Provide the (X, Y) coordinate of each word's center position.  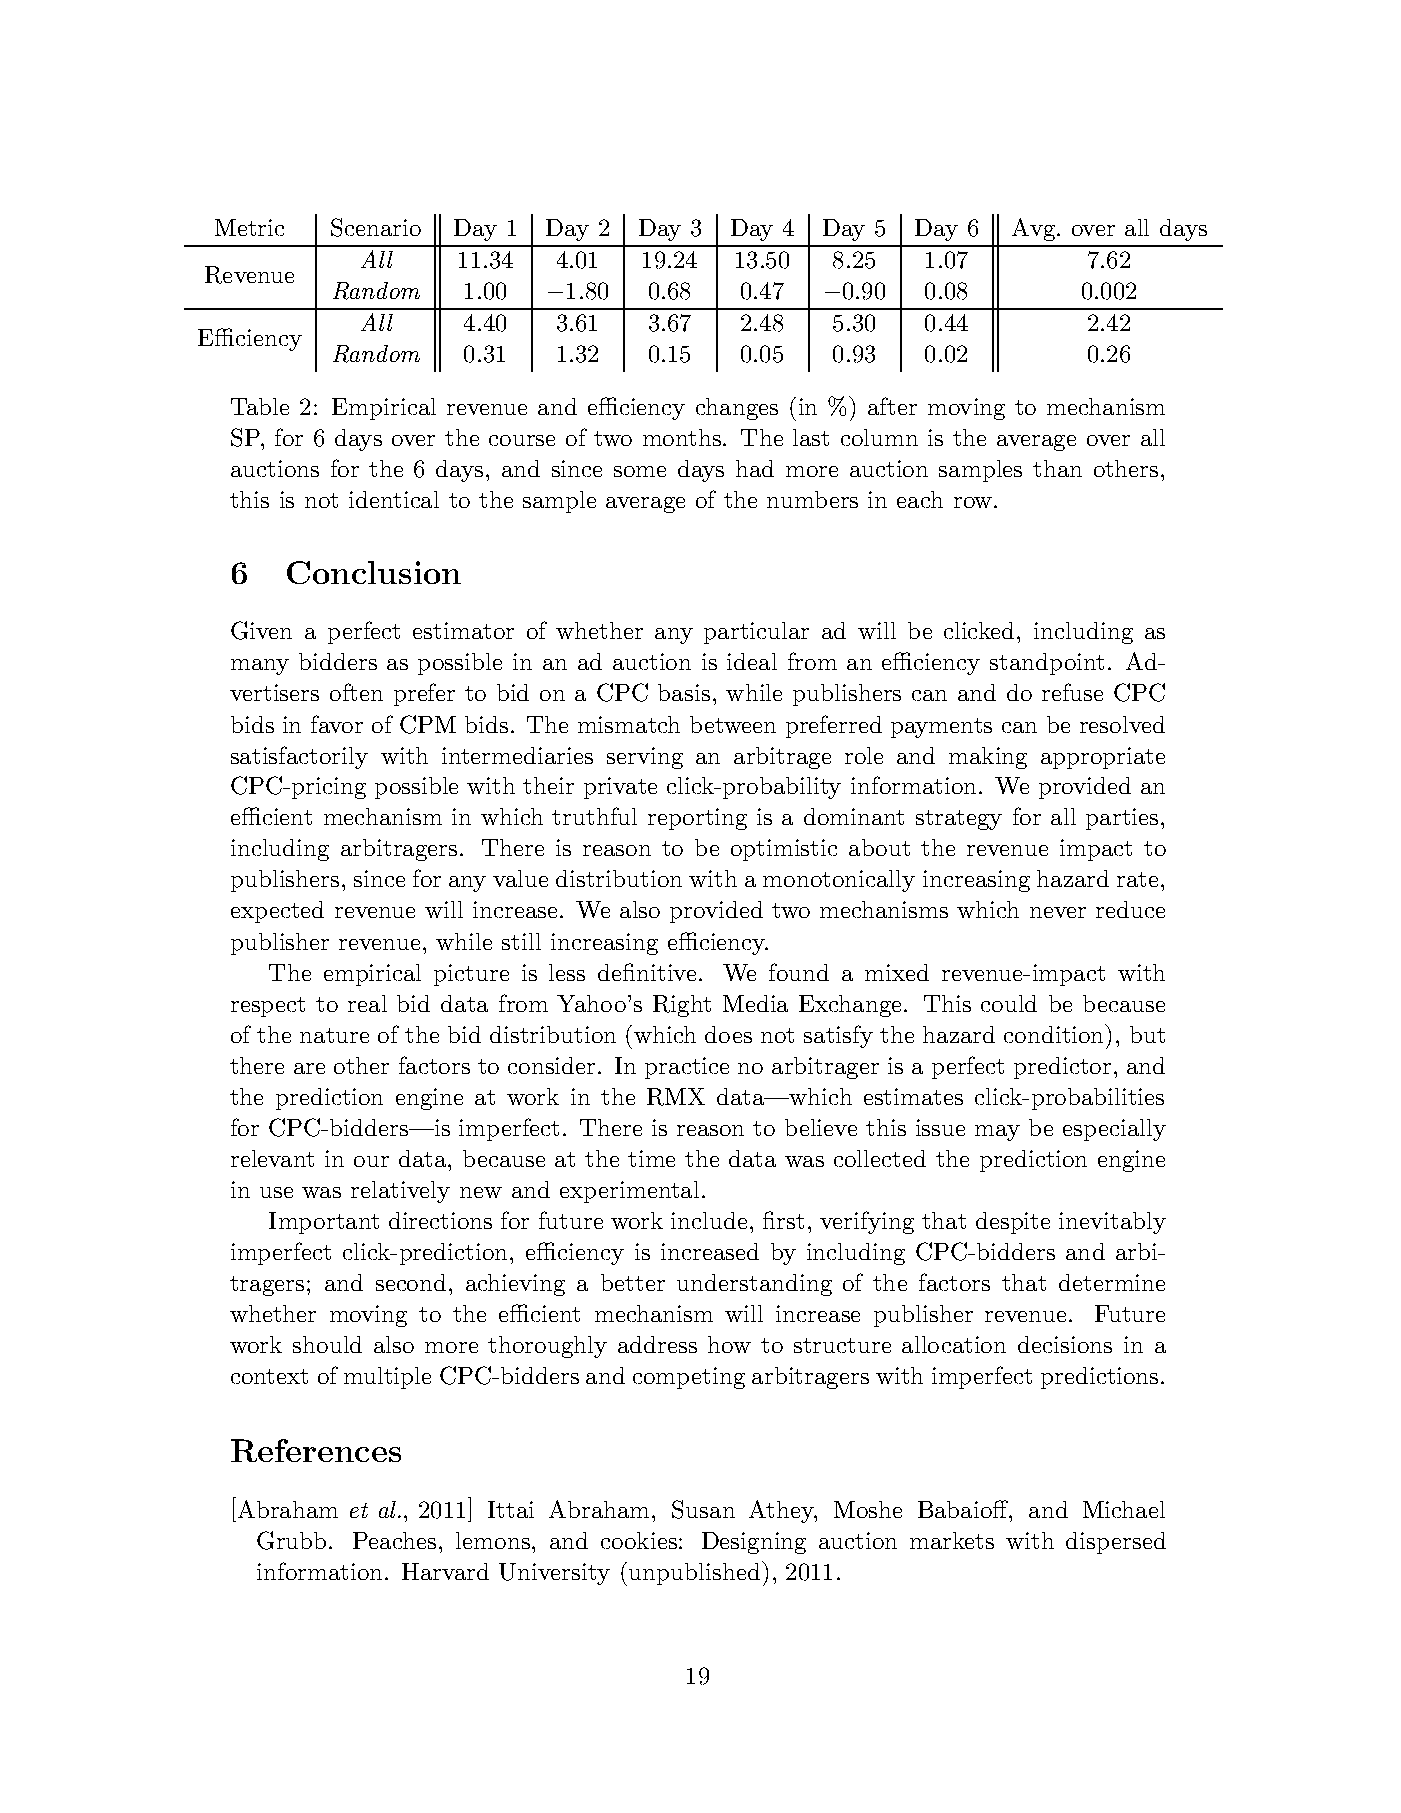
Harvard (445, 1571)
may (997, 1133)
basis (684, 692)
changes (737, 409)
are (309, 1068)
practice (687, 1068)
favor (337, 724)
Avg (1035, 229)
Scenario (376, 227)
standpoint (1047, 664)
